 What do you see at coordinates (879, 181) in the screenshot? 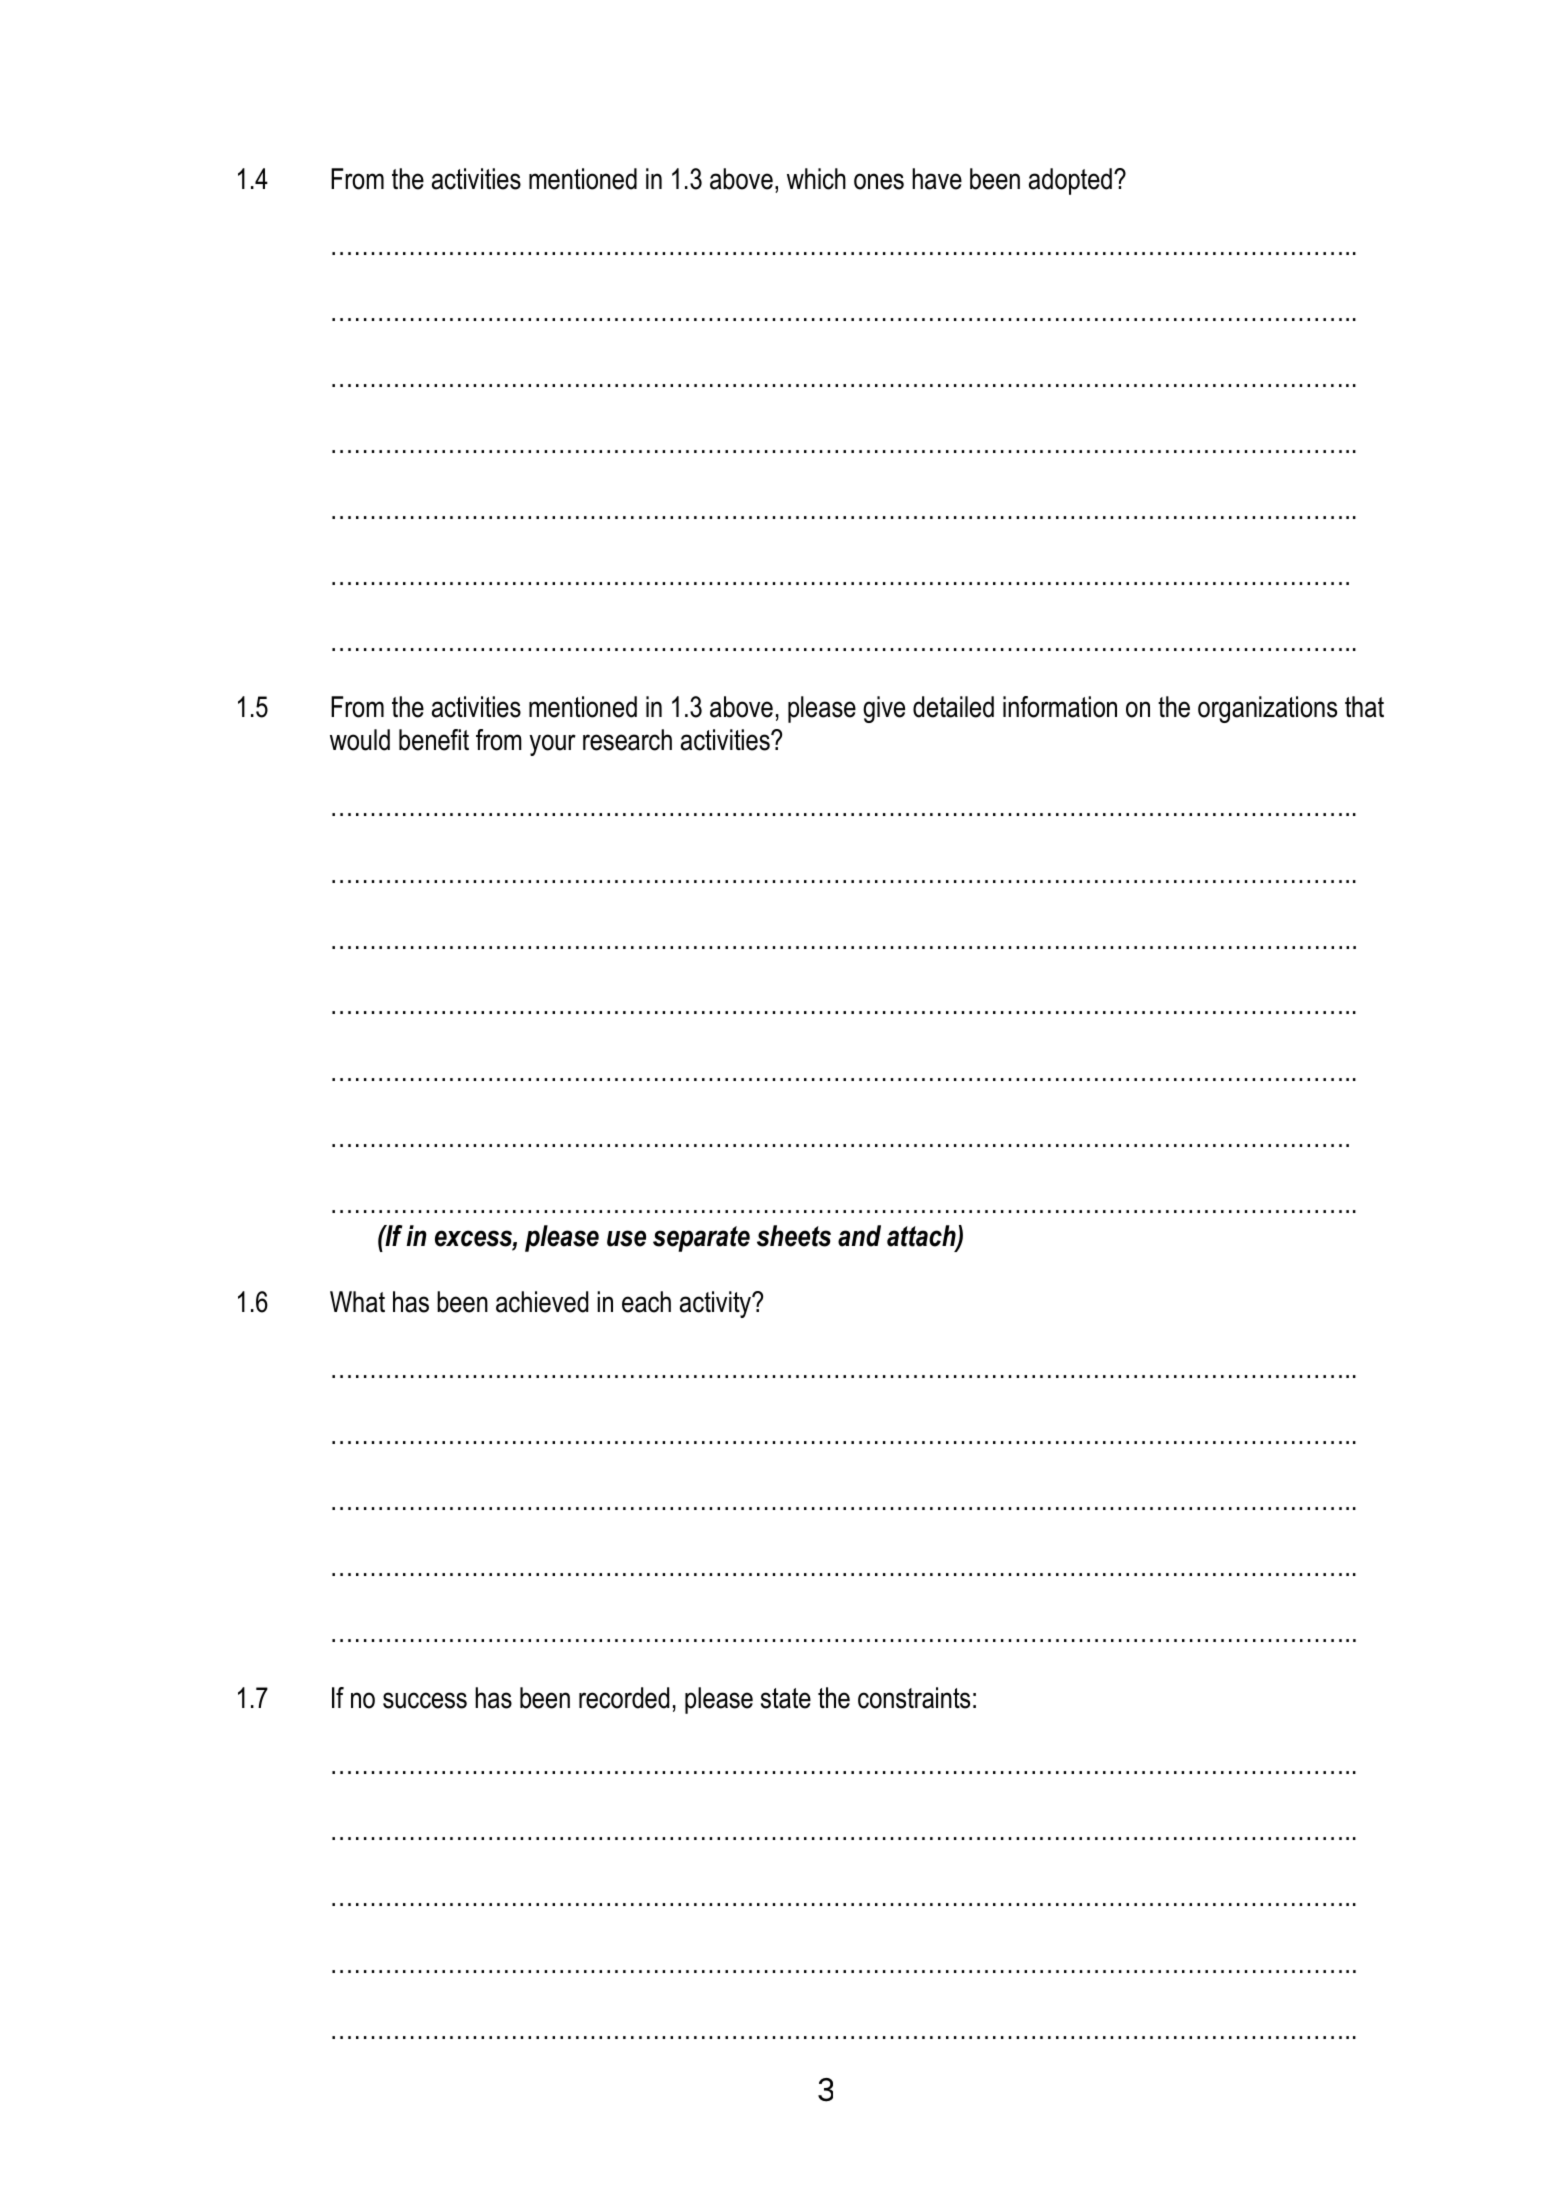
I see `ones` at bounding box center [879, 181].
